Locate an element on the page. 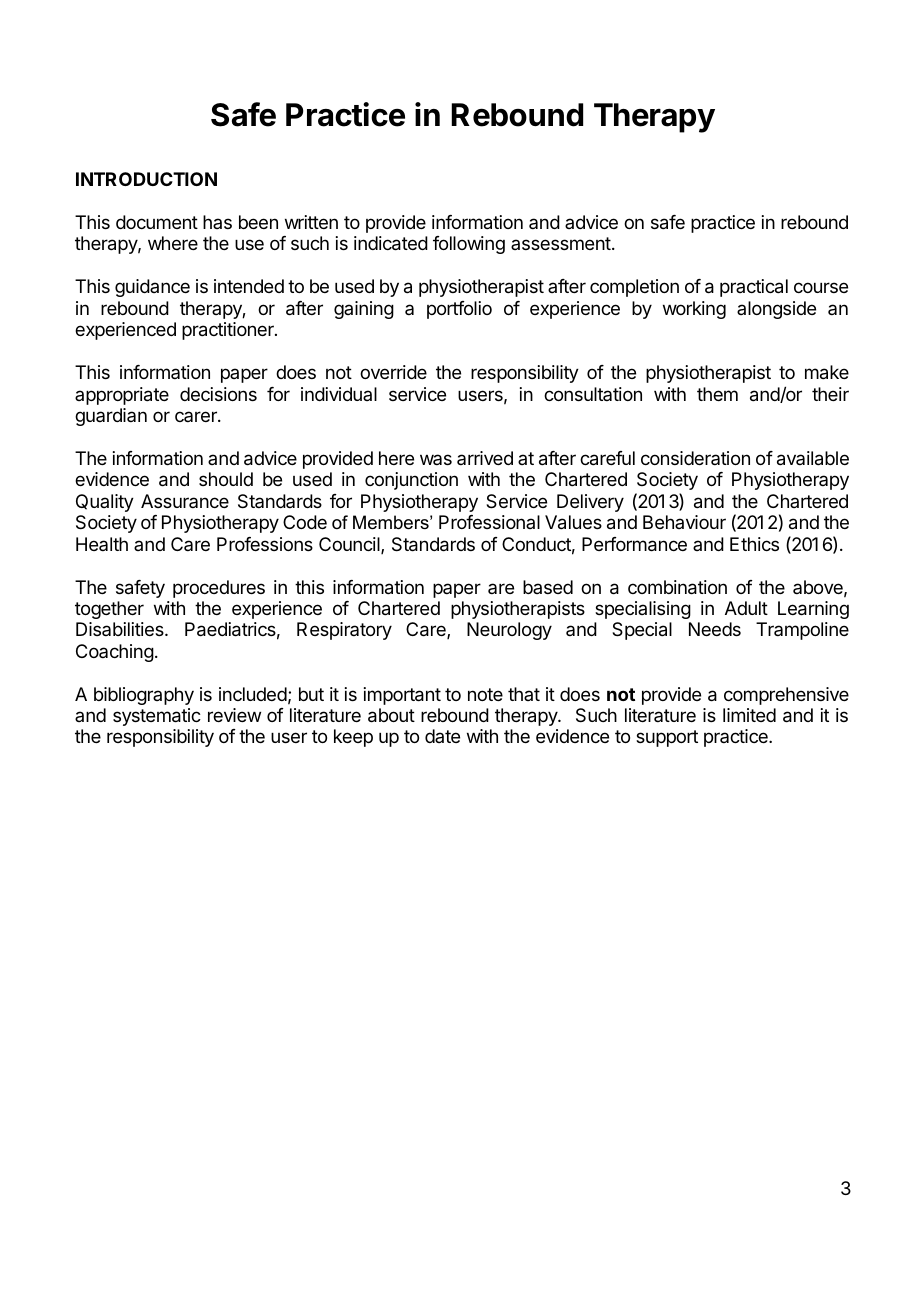 Image resolution: width=924 pixels, height=1308 pixels. Ethics is located at coordinates (754, 544).
